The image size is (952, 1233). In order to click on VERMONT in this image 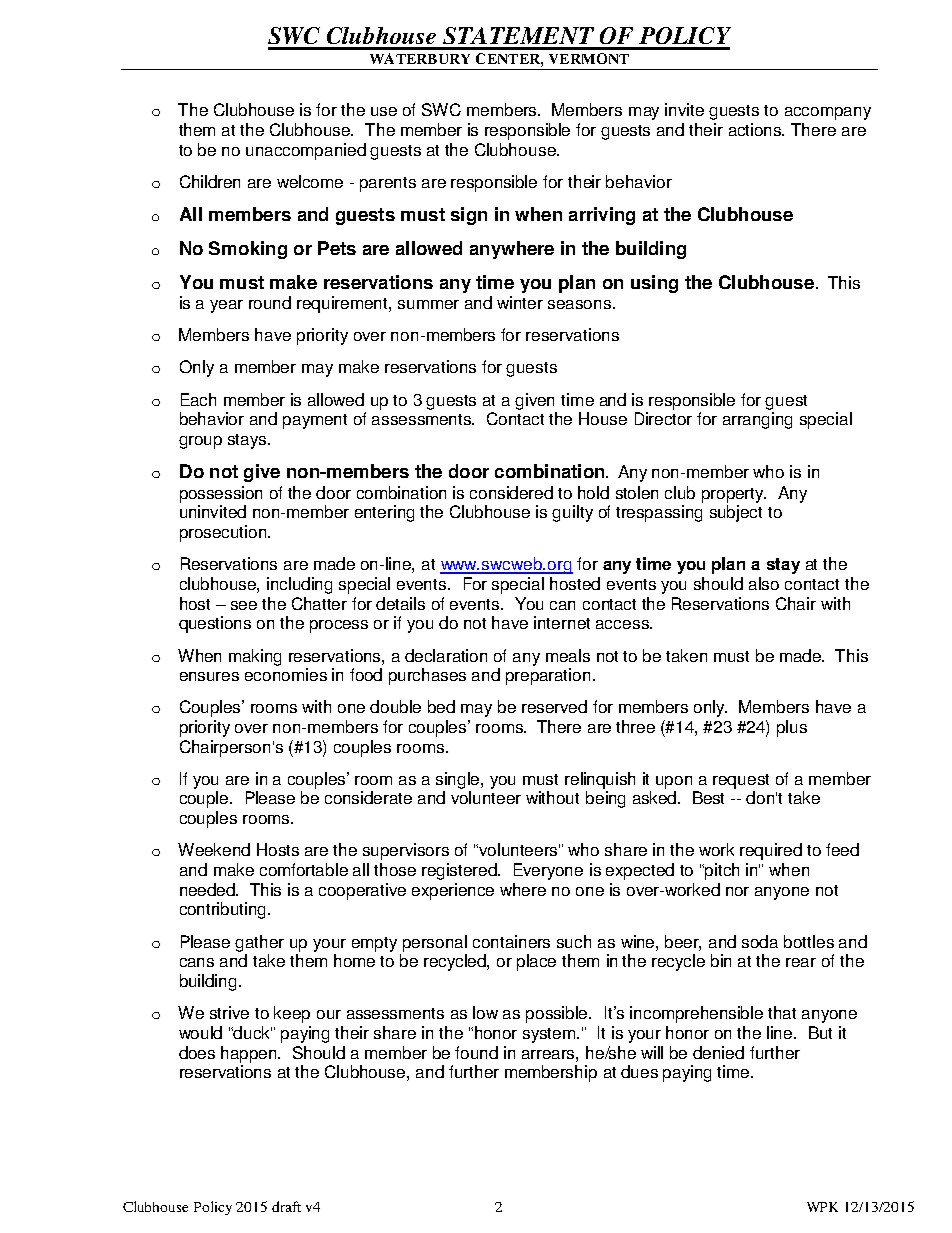, I will do `click(589, 58)`.
